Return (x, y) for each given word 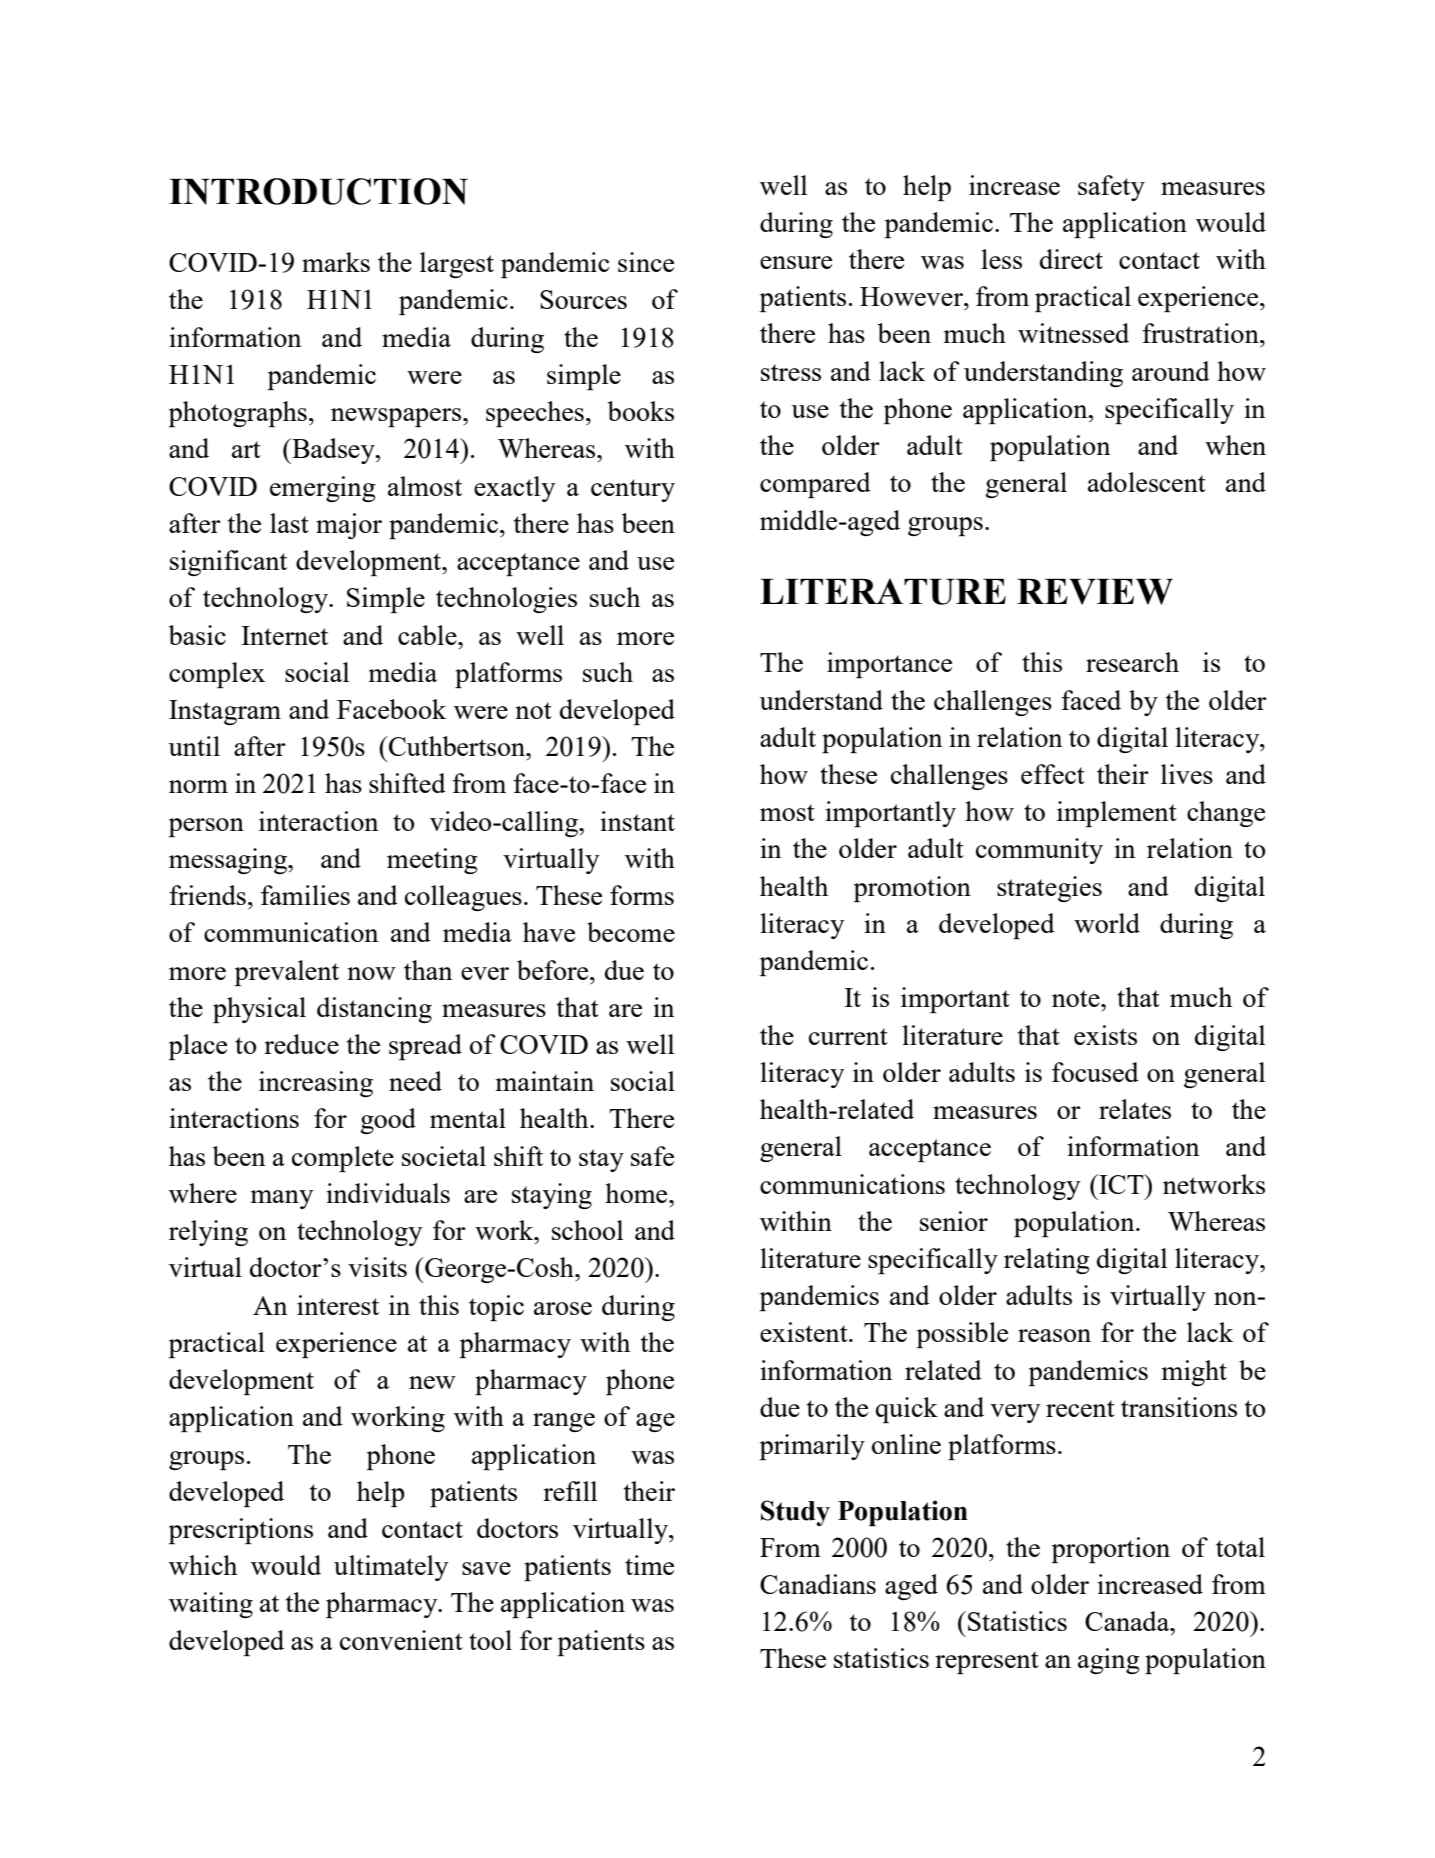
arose (563, 1308)
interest (338, 1305)
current (848, 1036)
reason (1054, 1335)
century (633, 490)
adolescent (1147, 482)
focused (1095, 1072)
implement (1117, 814)
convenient (401, 1640)
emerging (323, 489)
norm (198, 786)
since (646, 262)
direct (1071, 259)
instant (637, 821)
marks (336, 262)
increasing (316, 1084)
